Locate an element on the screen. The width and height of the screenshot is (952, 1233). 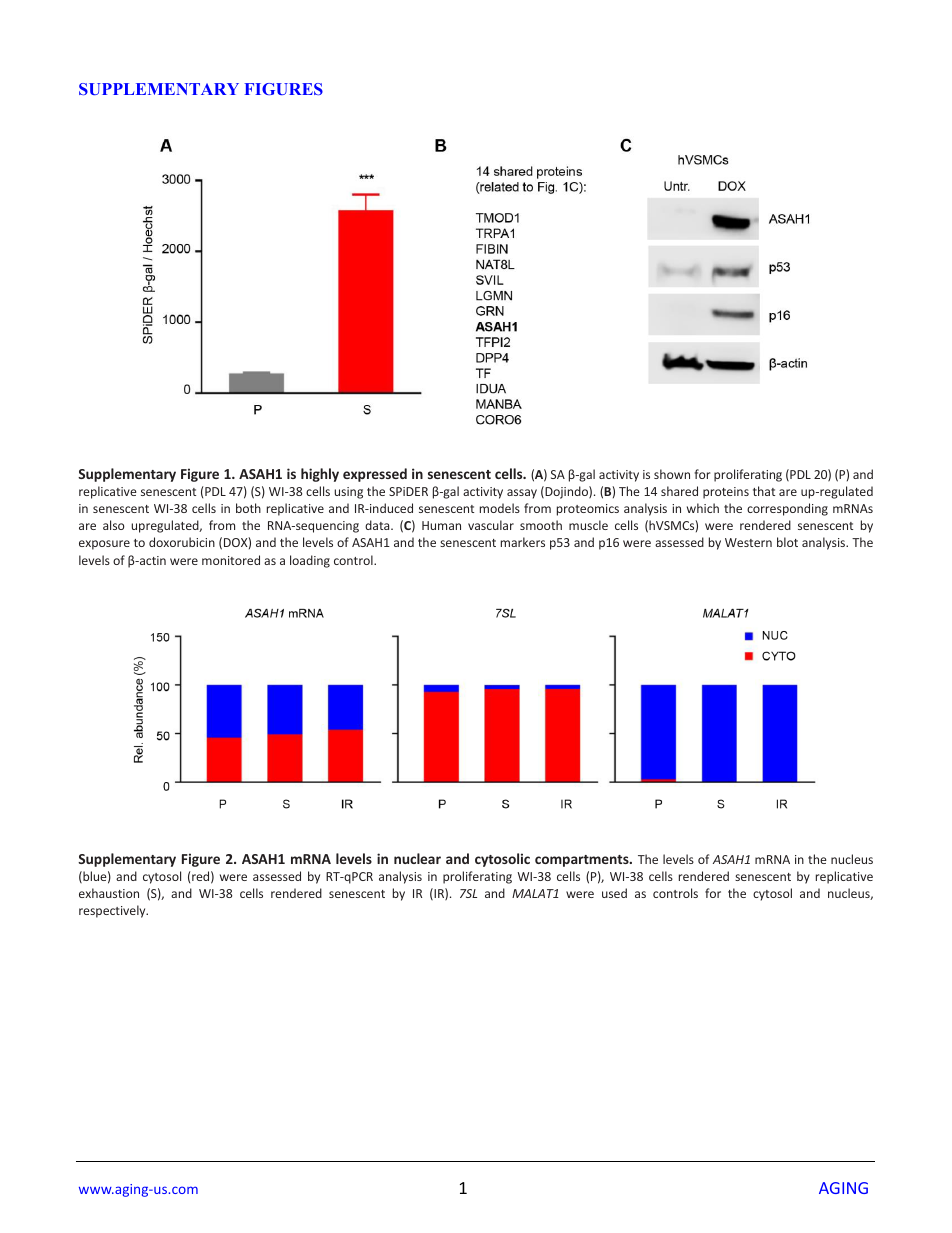
proteins is located at coordinates (726, 493).
